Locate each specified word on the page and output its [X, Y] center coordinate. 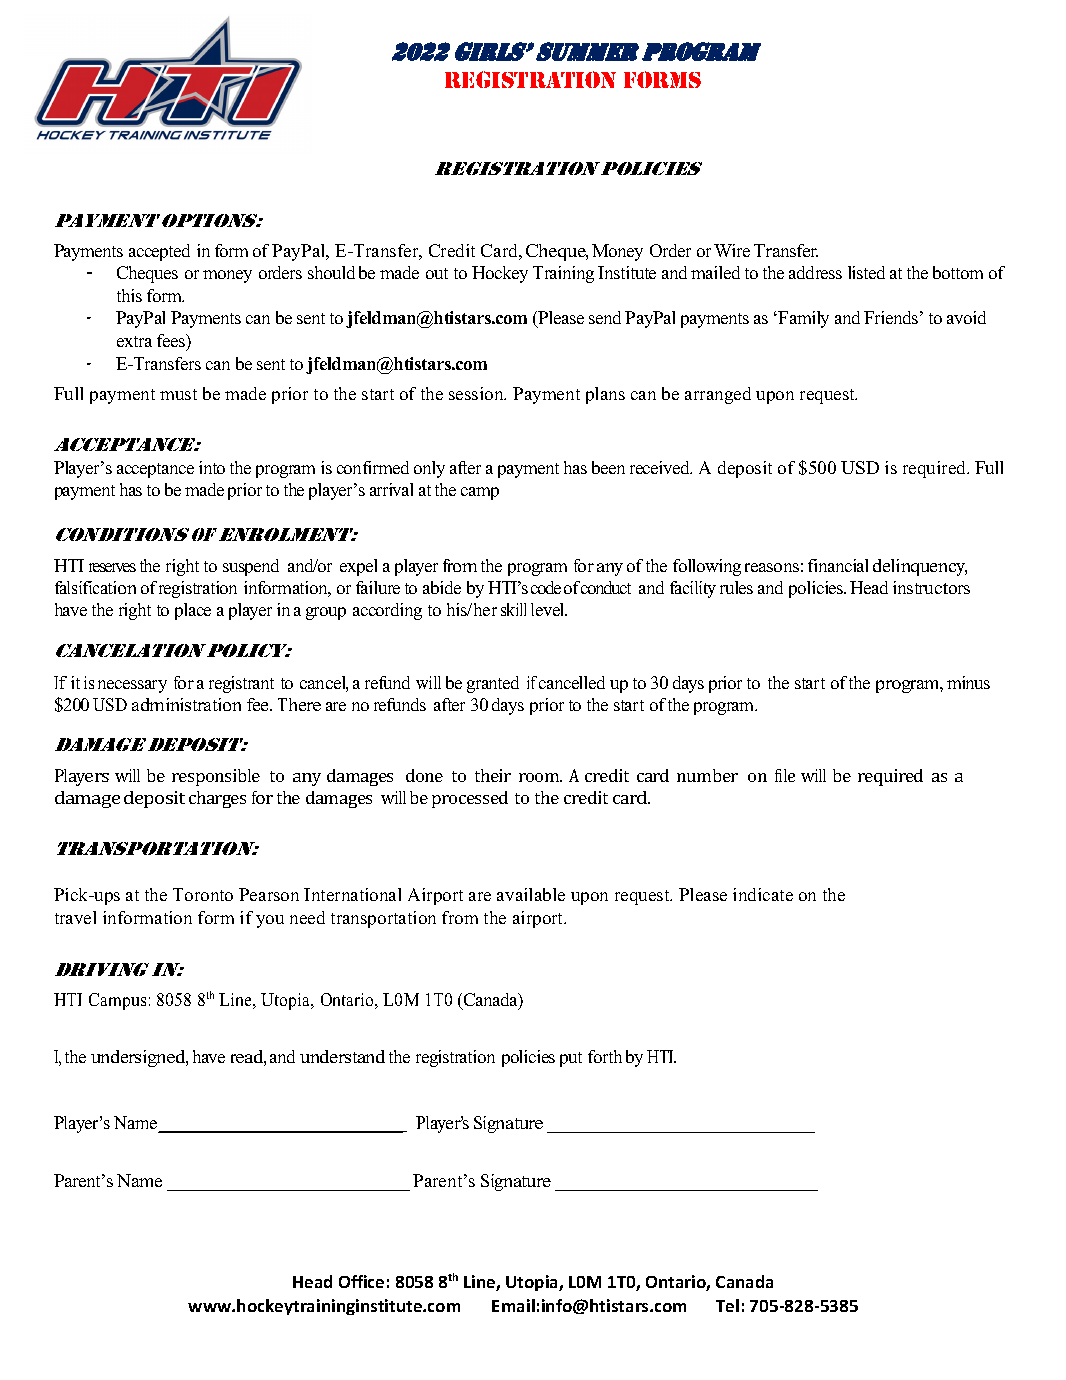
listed [866, 272]
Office [361, 1281]
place [193, 611]
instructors [931, 587]
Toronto [203, 894]
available [531, 894]
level [549, 609]
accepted [159, 252]
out [437, 273]
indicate [763, 894]
